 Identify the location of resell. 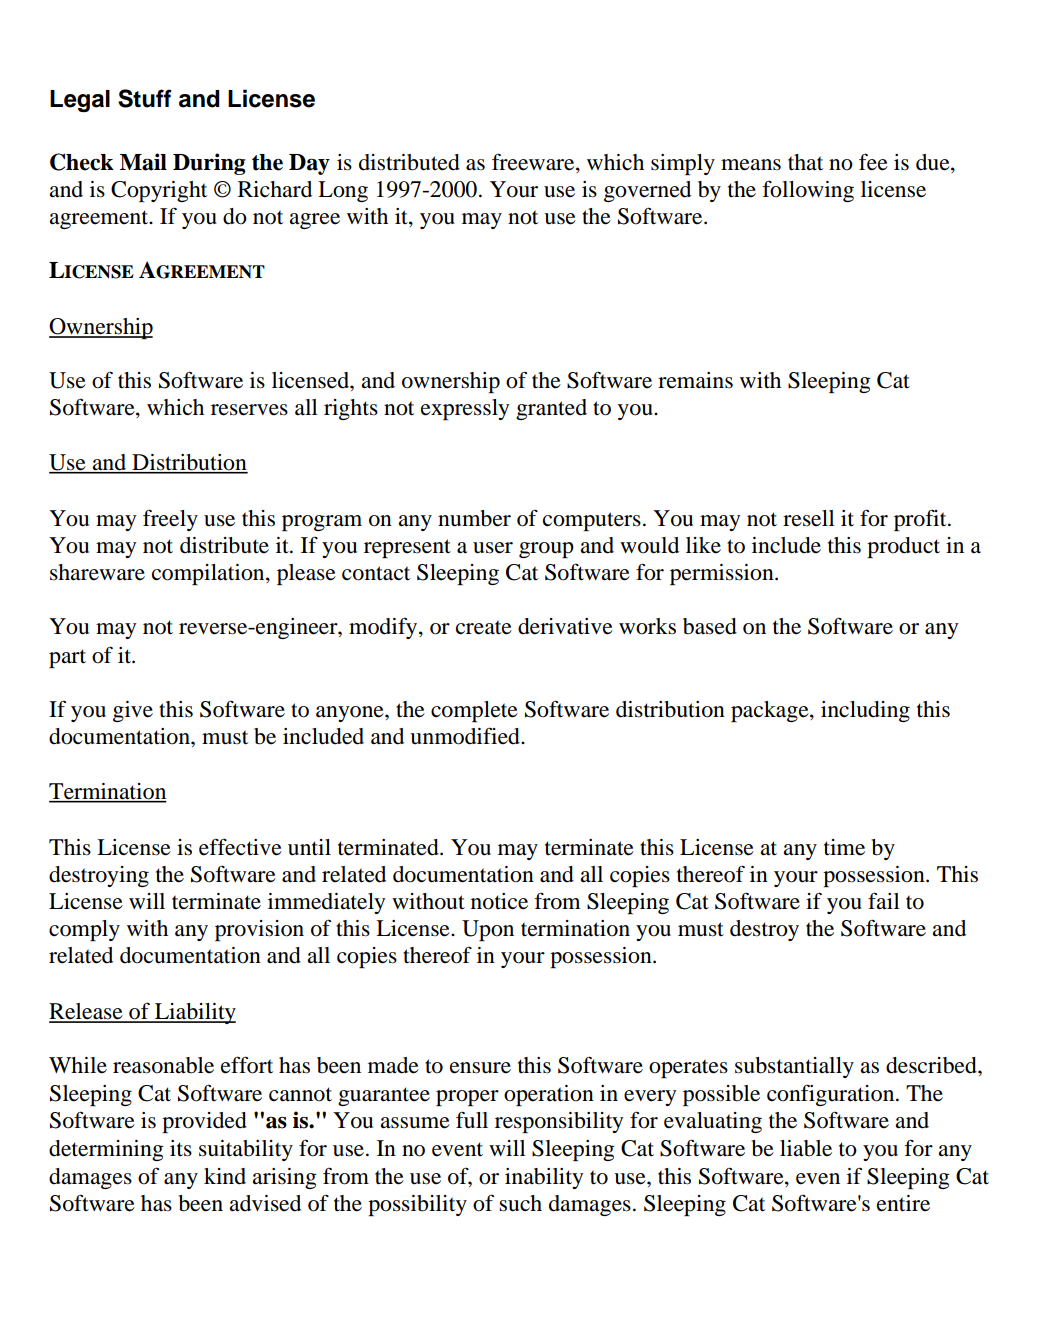
(809, 518).
